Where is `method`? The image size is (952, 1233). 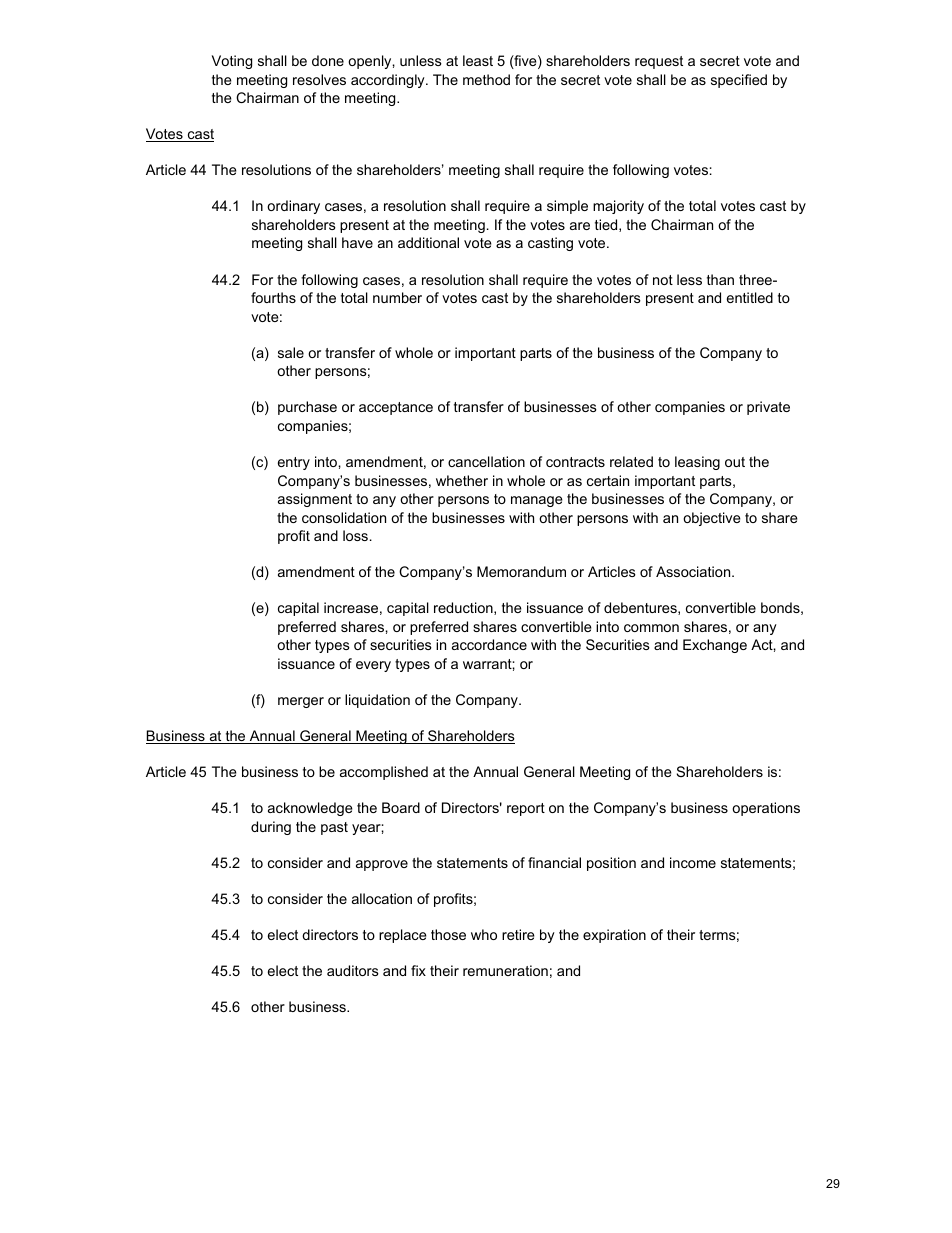
method is located at coordinates (486, 79).
